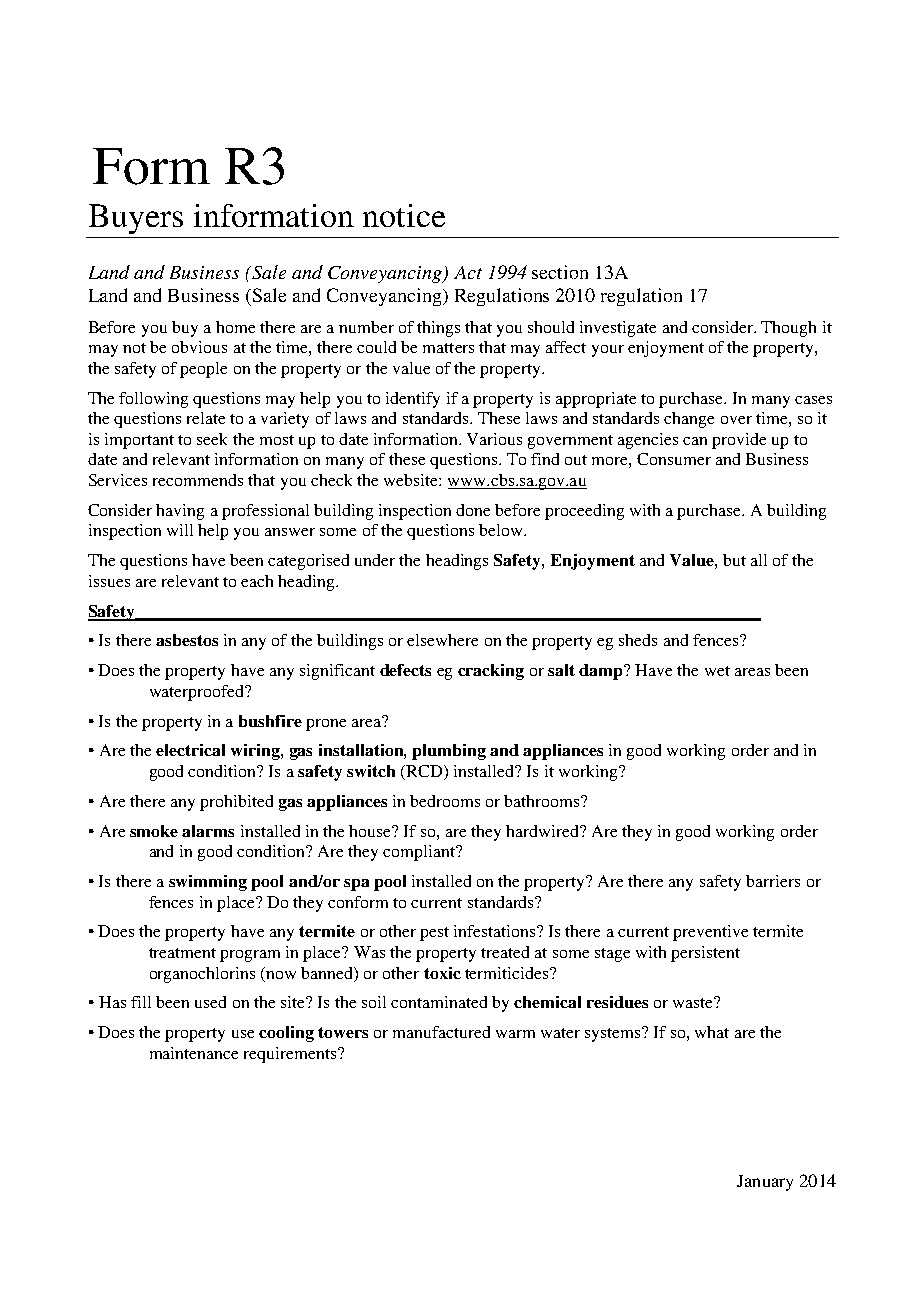 The image size is (924, 1308). I want to click on Buyers, so click(136, 219).
